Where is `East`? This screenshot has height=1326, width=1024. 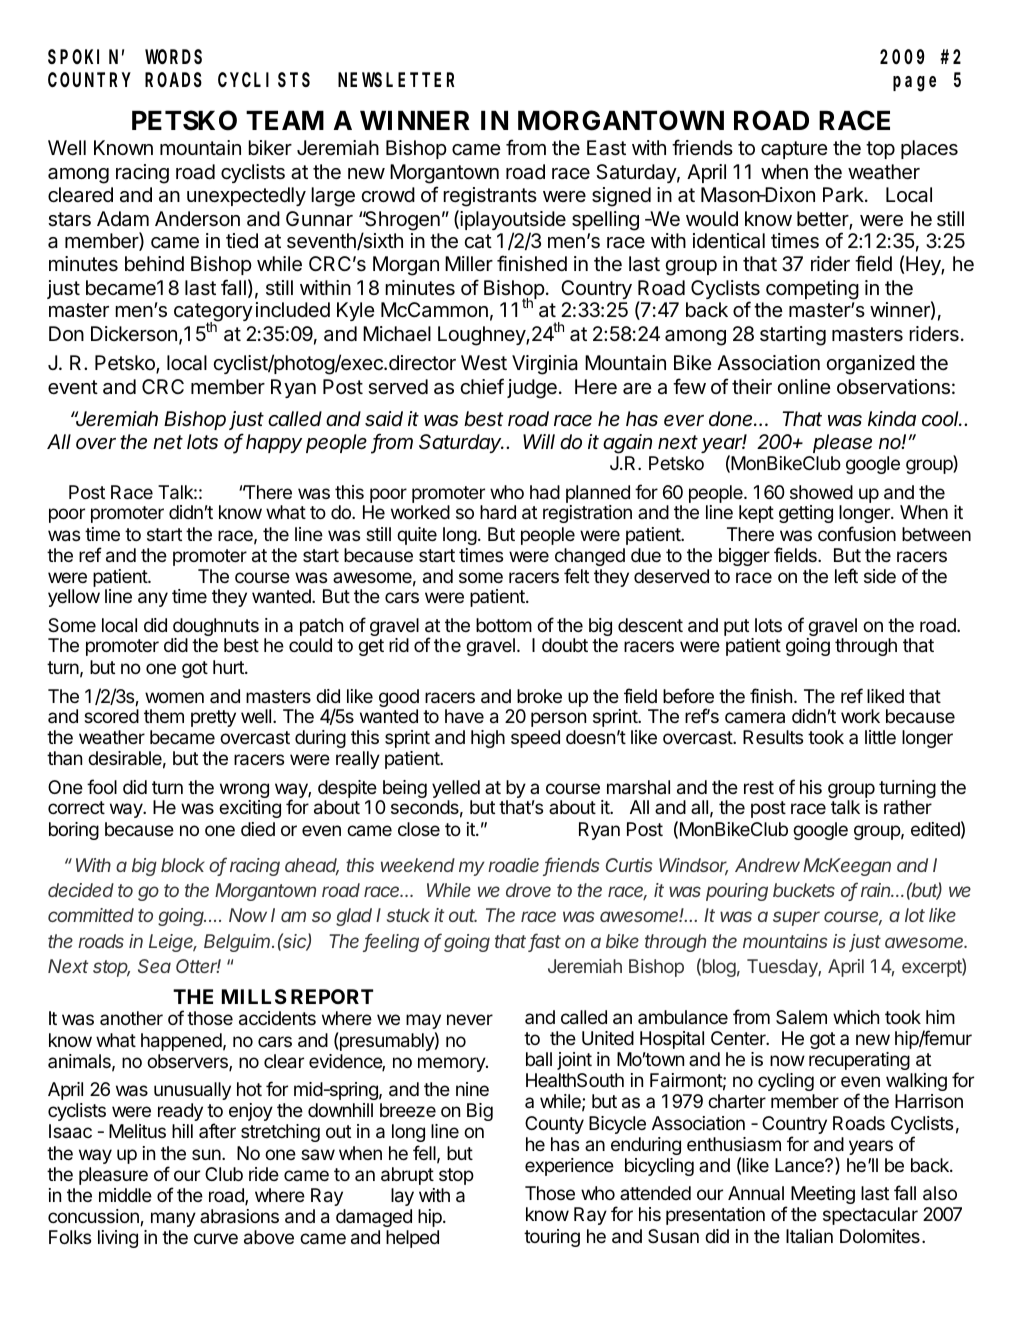 East is located at coordinates (606, 148).
